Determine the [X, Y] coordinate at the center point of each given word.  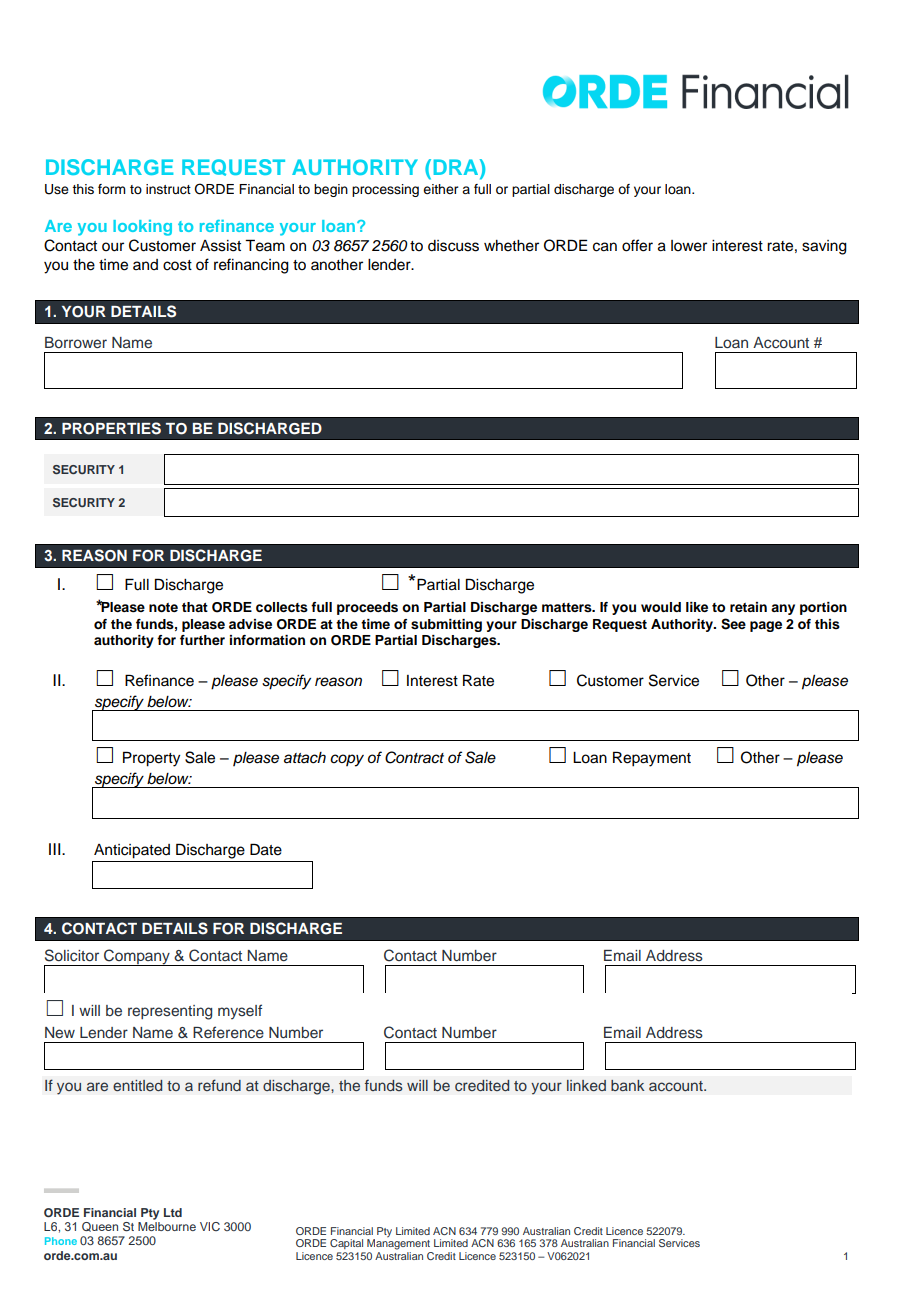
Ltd [173, 1212]
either [440, 189]
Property [151, 759]
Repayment [652, 759]
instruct [168, 189]
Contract [414, 757]
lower [689, 246]
